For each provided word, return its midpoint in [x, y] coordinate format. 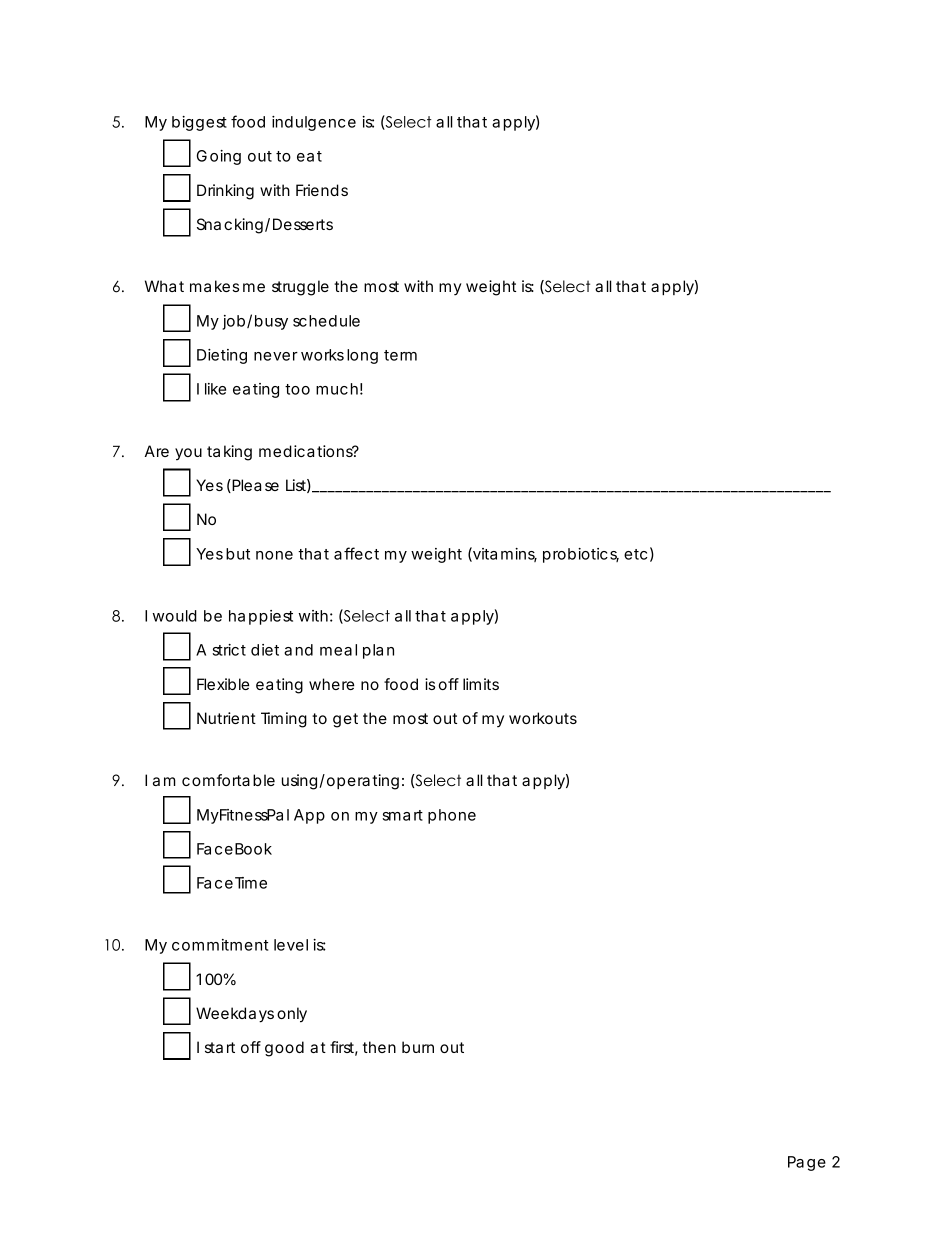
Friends [322, 190]
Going [219, 157]
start [220, 1047]
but [238, 554]
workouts [543, 718]
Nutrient [226, 718]
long [362, 356]
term [400, 355]
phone [452, 816]
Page [807, 1163]
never [276, 356]
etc [635, 554]
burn [418, 1047]
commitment [220, 945]
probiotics [581, 555]
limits [481, 684]
